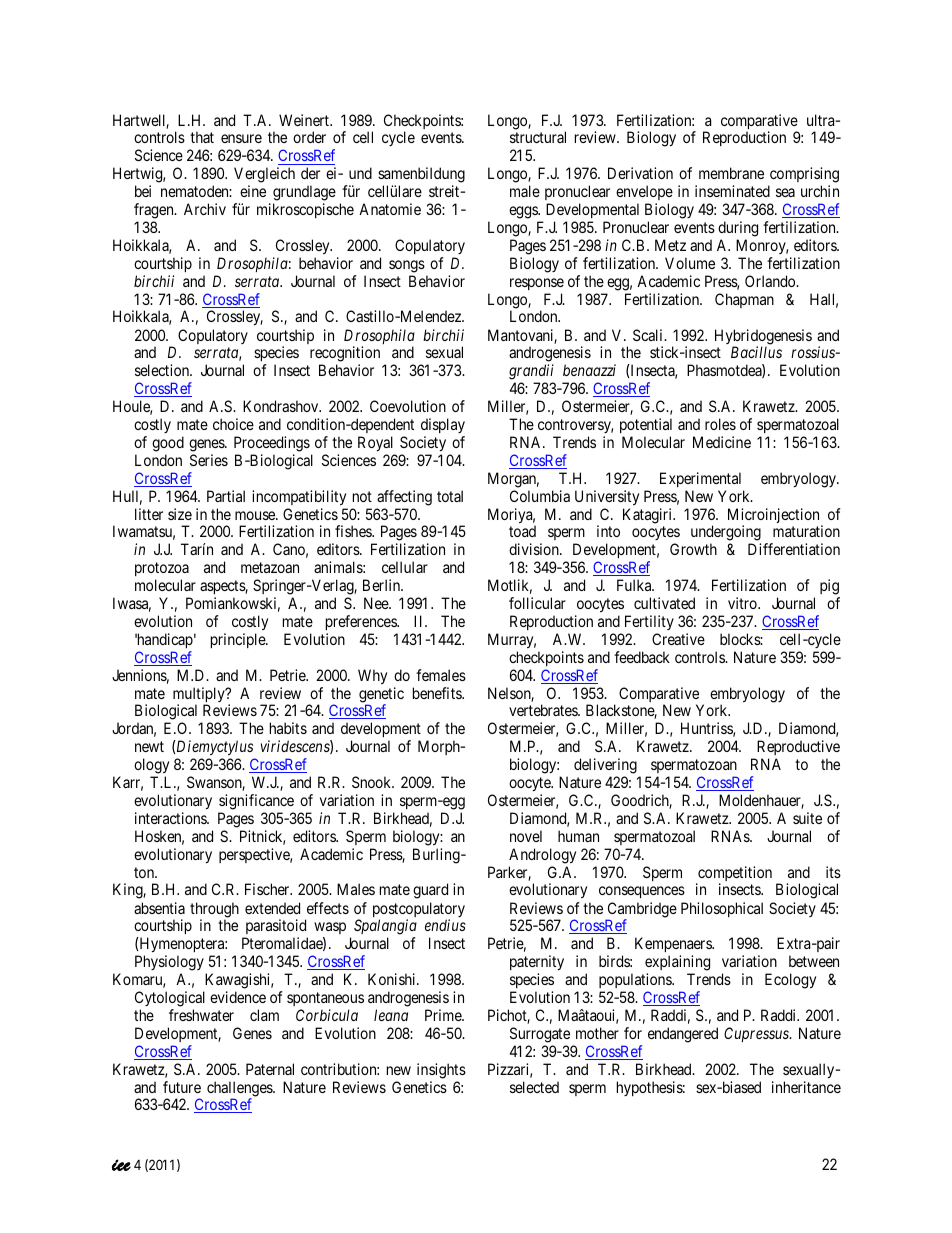 This screenshot has height=1233, width=952. Describe the element at coordinates (734, 875) in the screenshot. I see `competition` at that location.
